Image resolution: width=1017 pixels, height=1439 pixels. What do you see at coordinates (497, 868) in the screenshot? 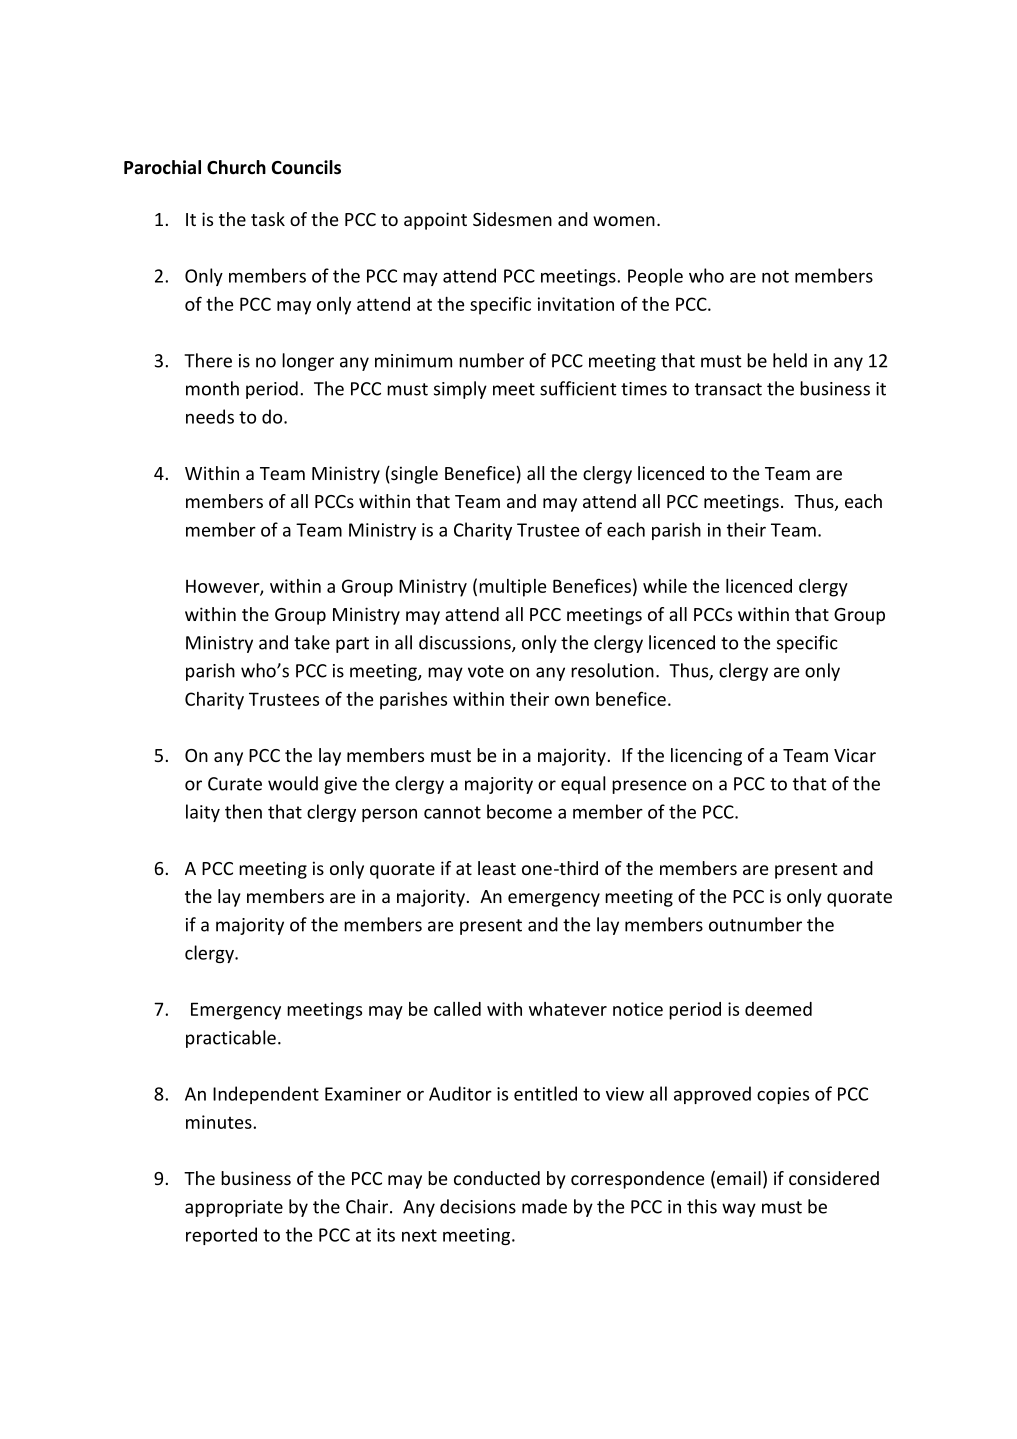
I see `least` at bounding box center [497, 868].
